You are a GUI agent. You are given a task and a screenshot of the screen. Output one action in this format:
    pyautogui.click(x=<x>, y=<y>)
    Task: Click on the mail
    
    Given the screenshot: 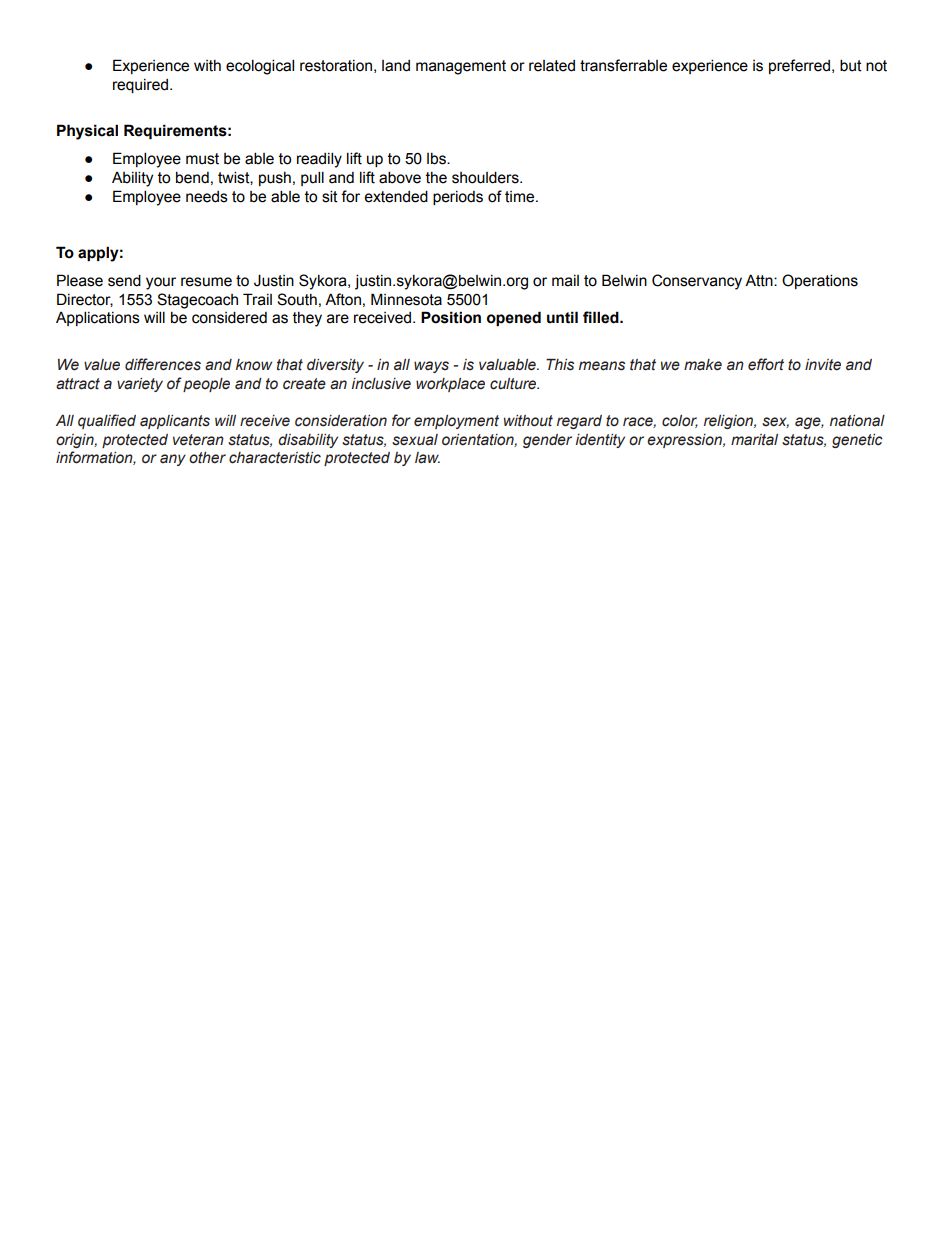 What is the action you would take?
    pyautogui.click(x=565, y=281)
